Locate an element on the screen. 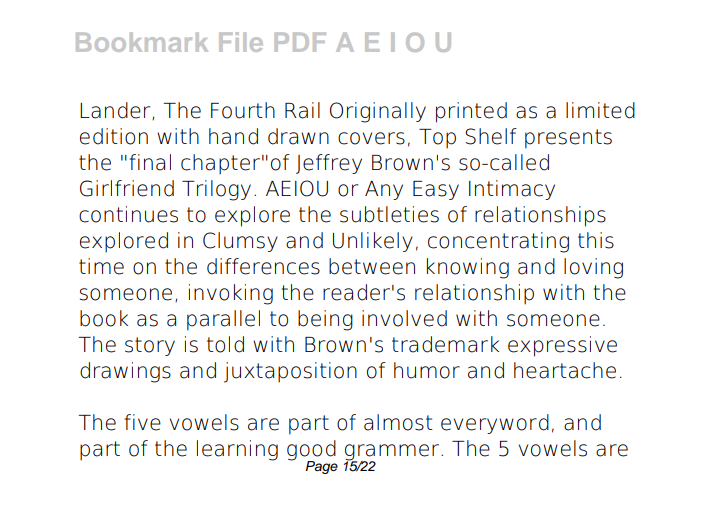 This screenshot has height=515, width=726. loving is located at coordinates (593, 268).
